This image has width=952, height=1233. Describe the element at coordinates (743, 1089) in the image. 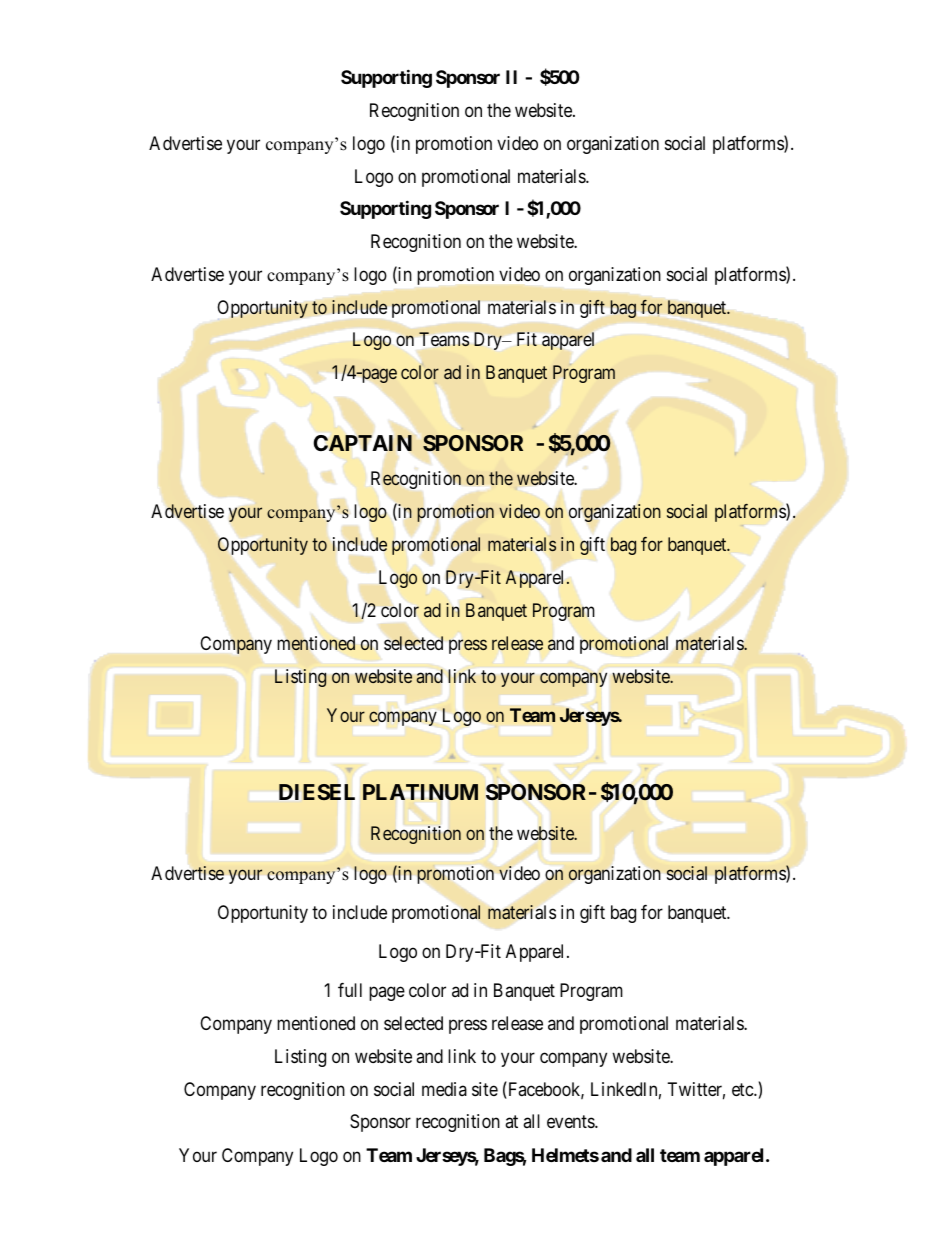

I see `etc` at that location.
